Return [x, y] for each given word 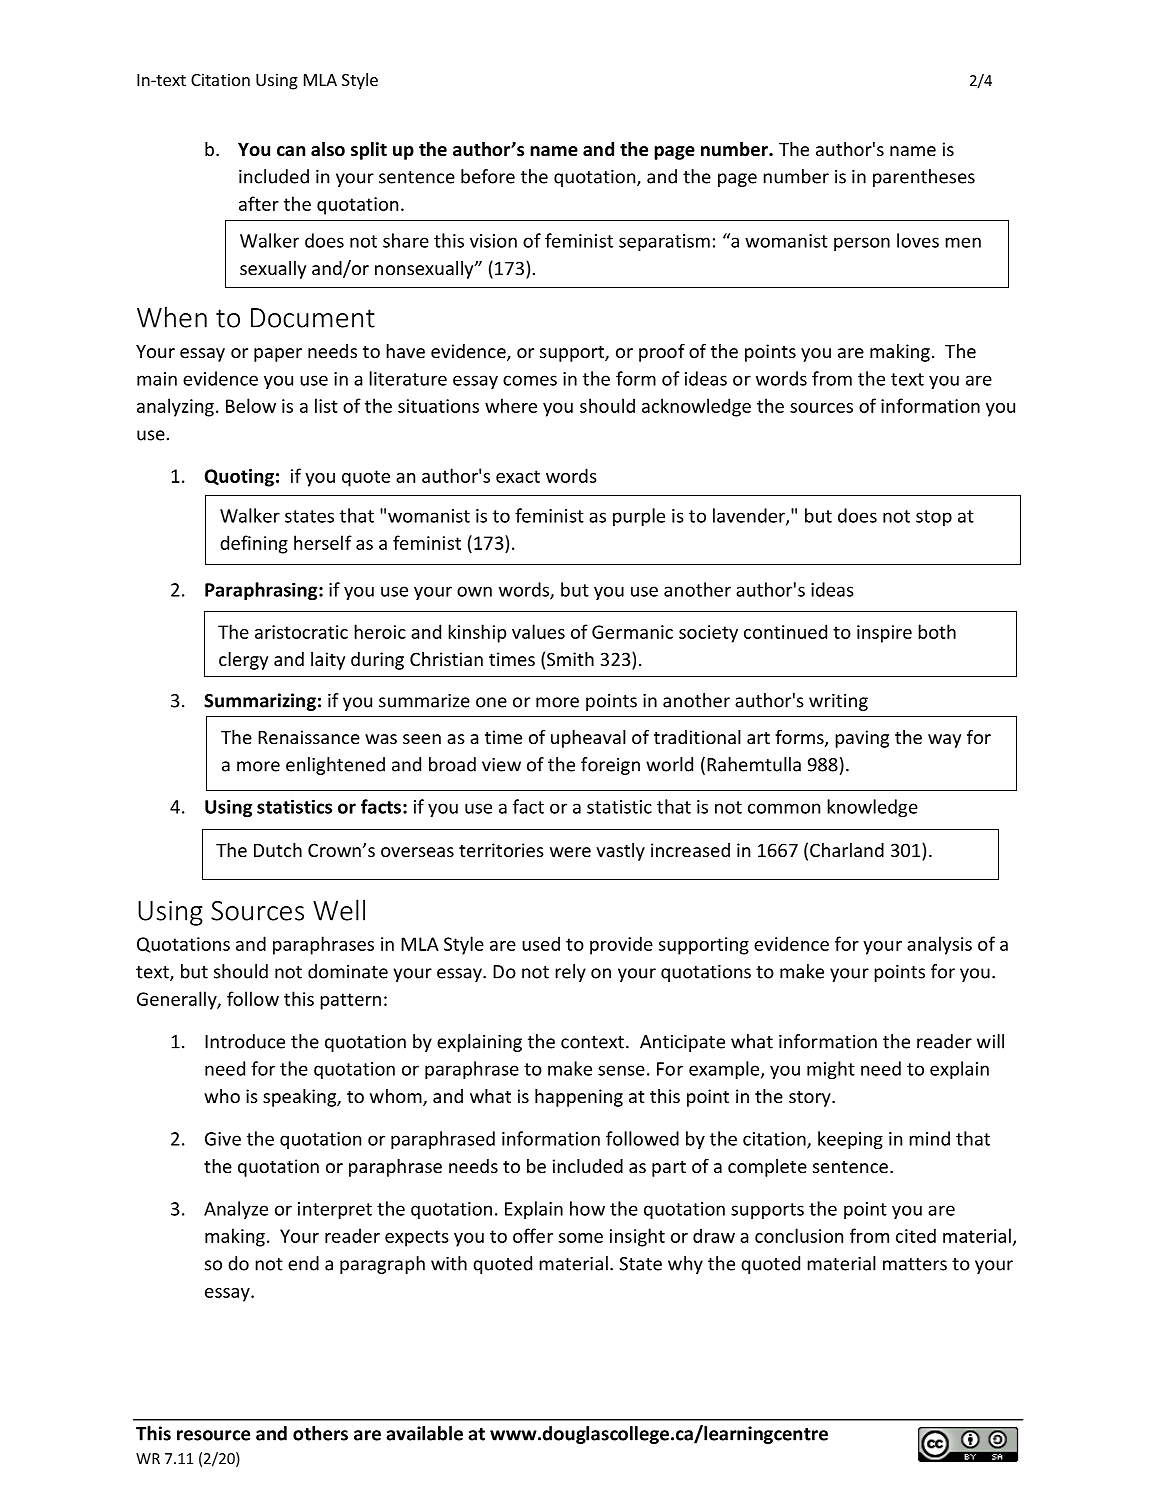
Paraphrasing [262, 591]
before [488, 176]
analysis [939, 945]
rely [570, 973]
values [538, 631]
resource [213, 1435]
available [424, 1433]
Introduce [245, 1041]
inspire [884, 634]
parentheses [924, 178]
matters [915, 1264]
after [259, 203]
